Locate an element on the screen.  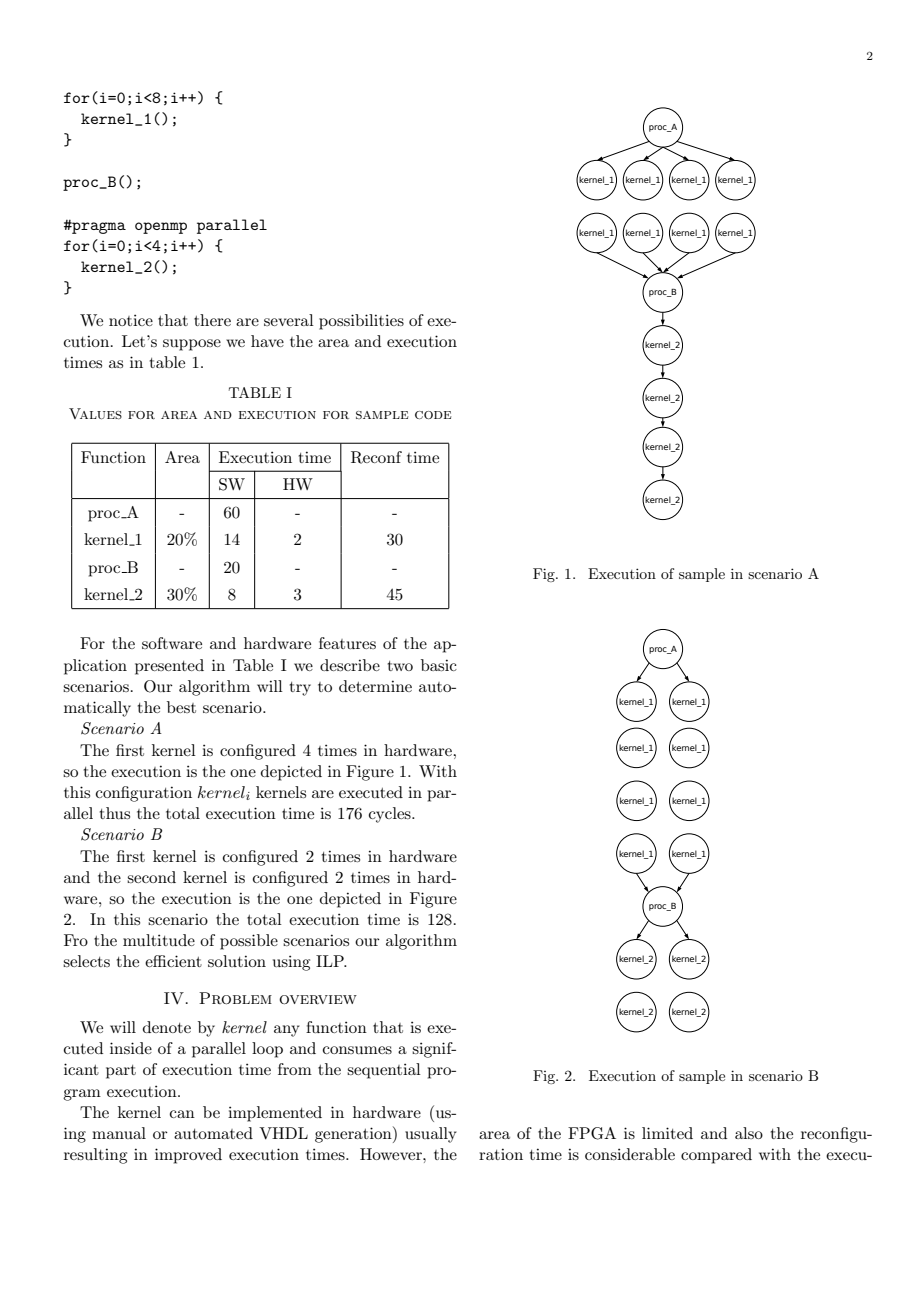
openmp is located at coordinates (161, 228).
